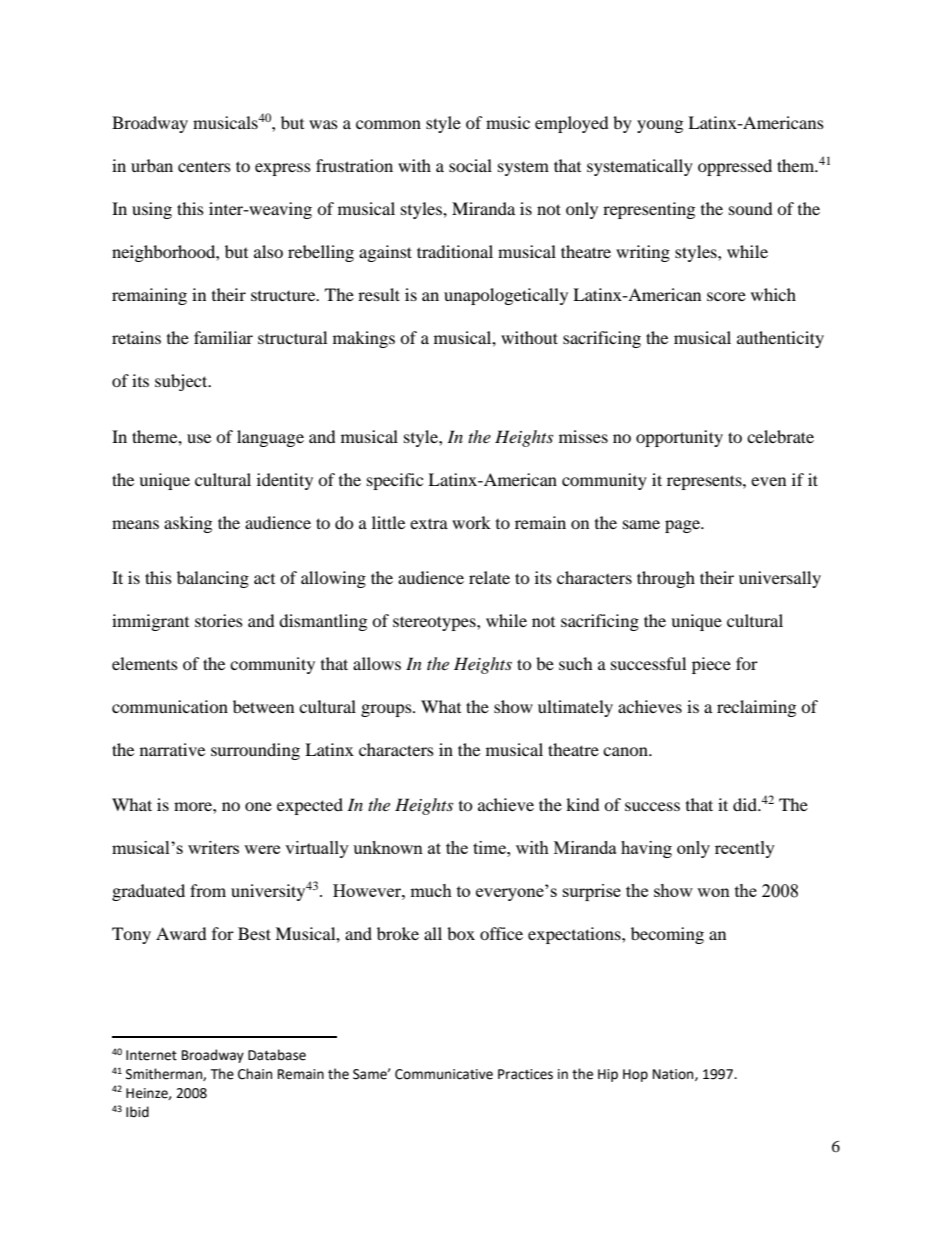 This page has height=1233, width=952. What do you see at coordinates (387, 710) in the page?
I see `groups` at bounding box center [387, 710].
